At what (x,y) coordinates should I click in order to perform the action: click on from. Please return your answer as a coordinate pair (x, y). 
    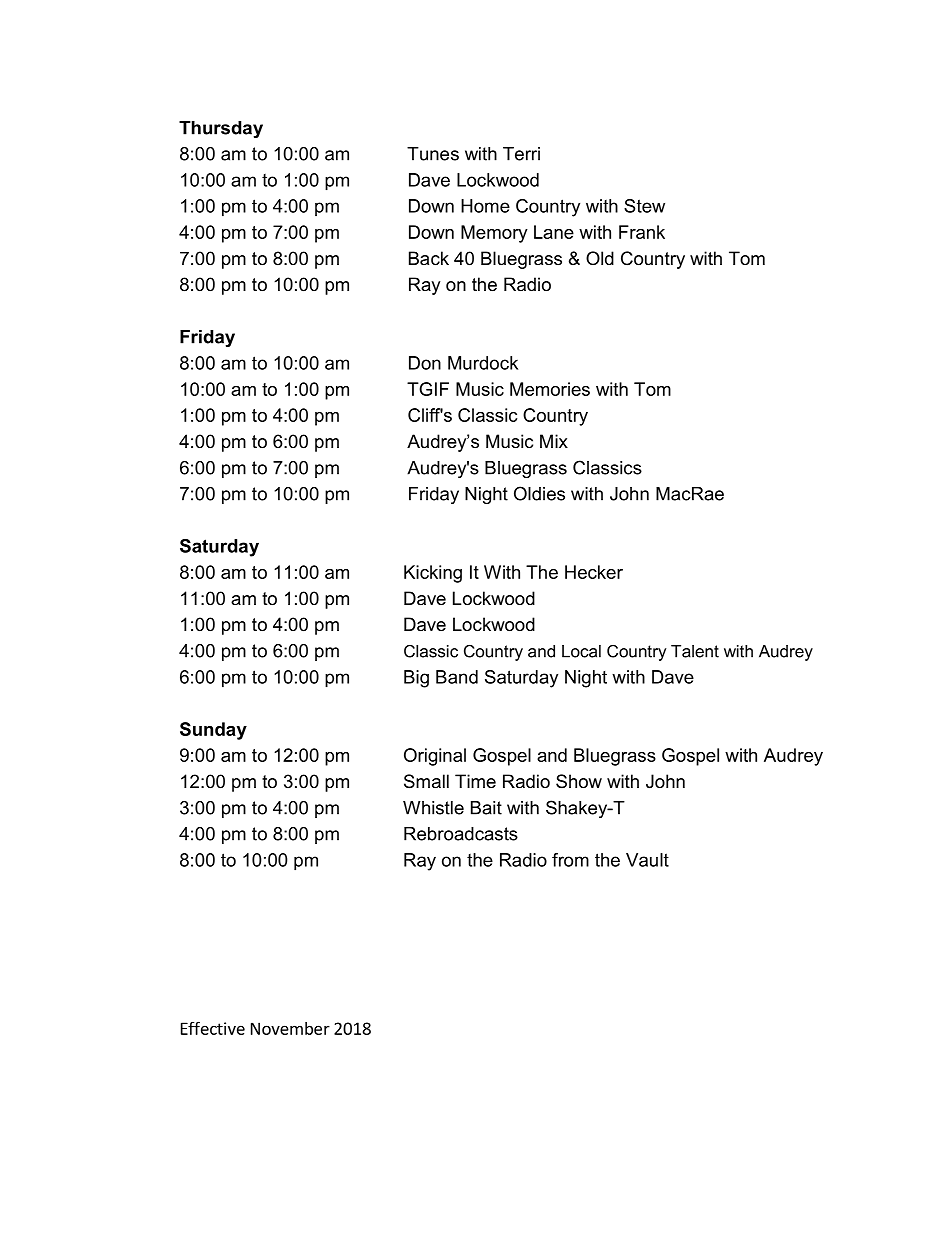
    Looking at the image, I should click on (570, 860).
